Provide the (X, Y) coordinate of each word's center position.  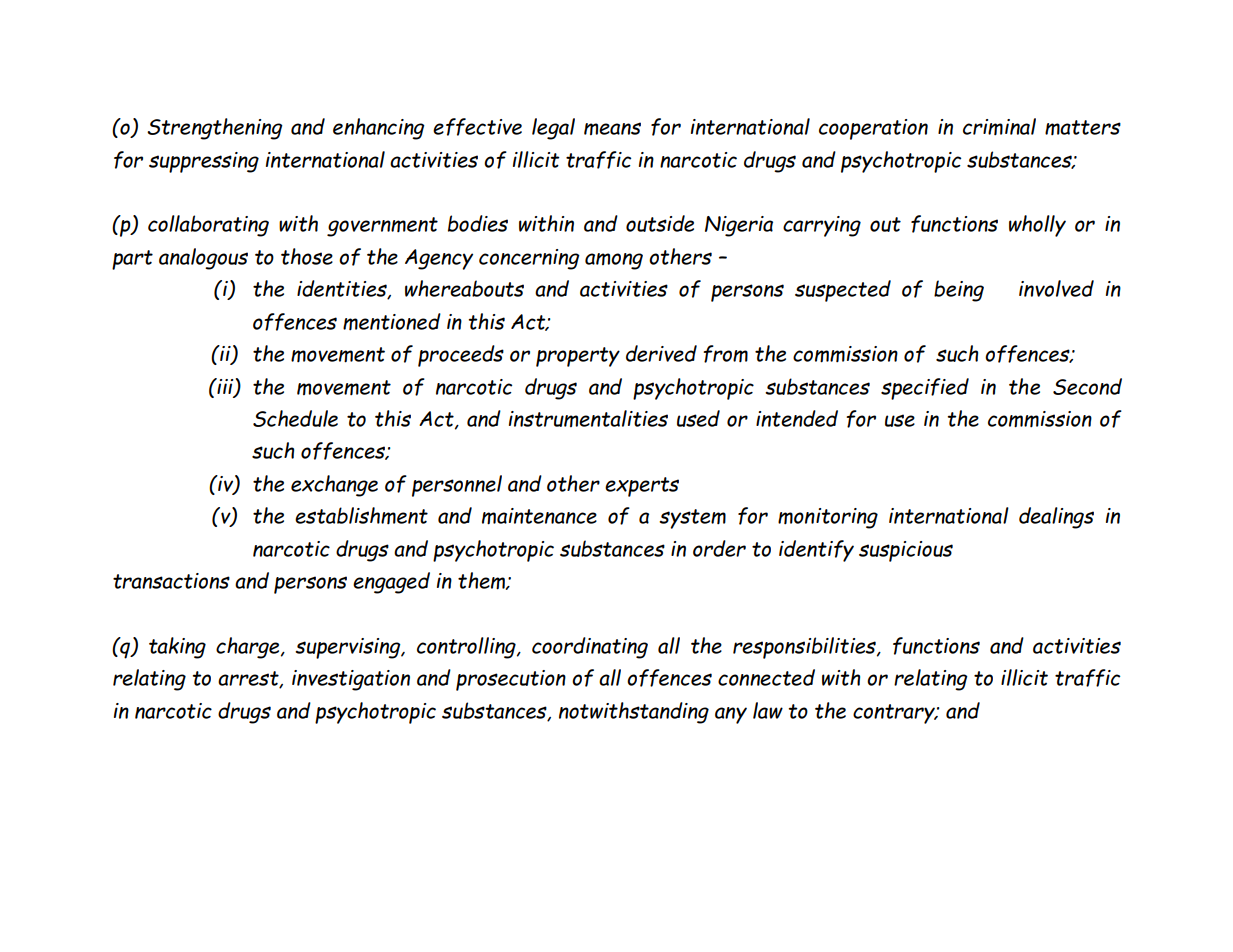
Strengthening (215, 129)
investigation (351, 680)
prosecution (511, 680)
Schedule (295, 418)
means (612, 128)
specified (925, 389)
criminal (999, 126)
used (698, 418)
